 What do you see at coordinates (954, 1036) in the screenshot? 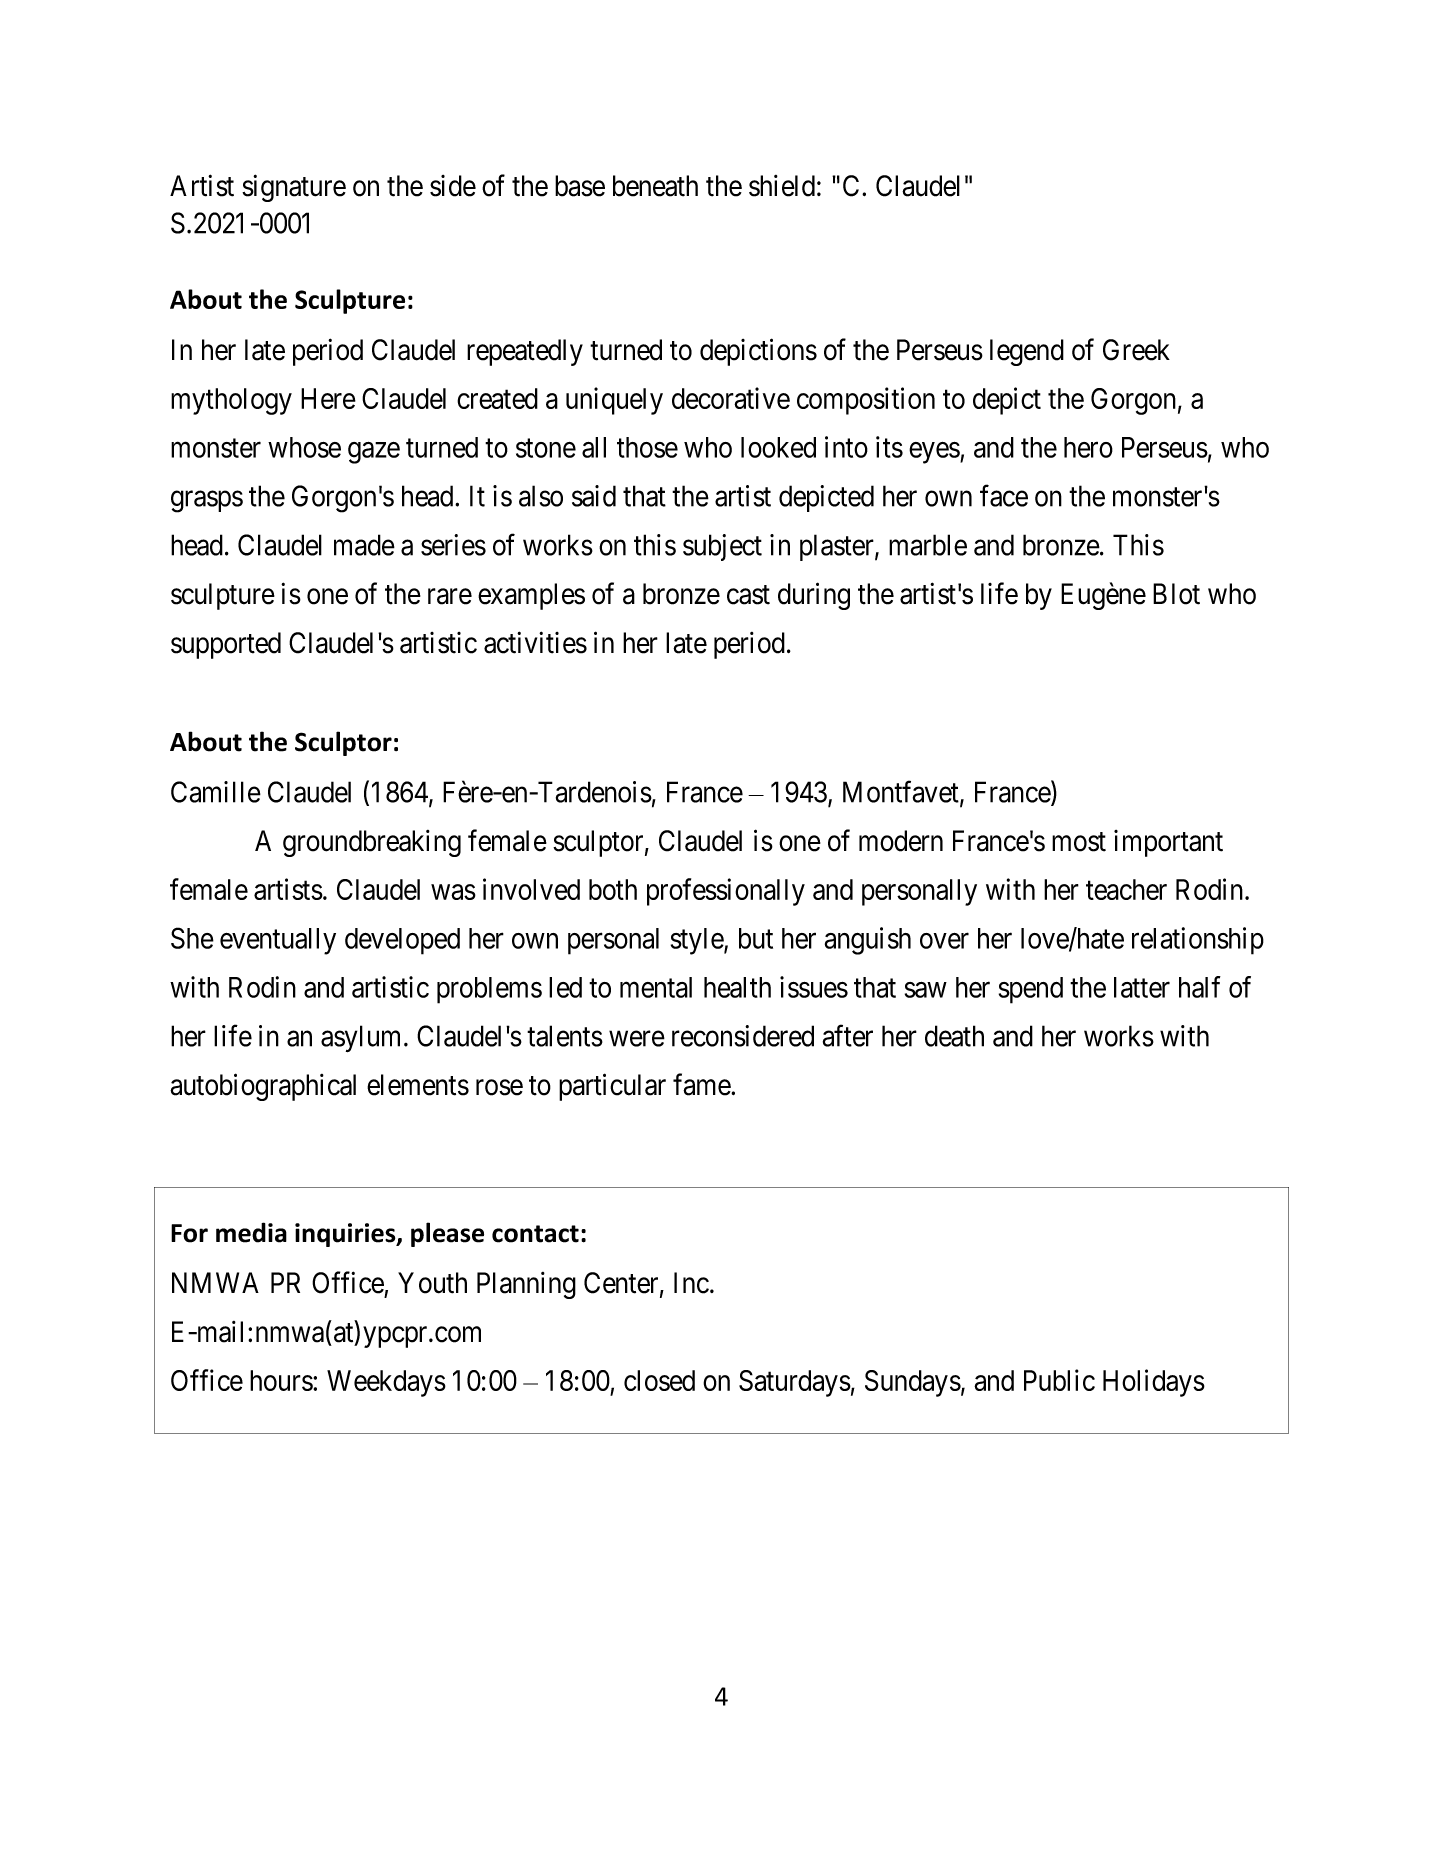
I see `death` at bounding box center [954, 1036].
